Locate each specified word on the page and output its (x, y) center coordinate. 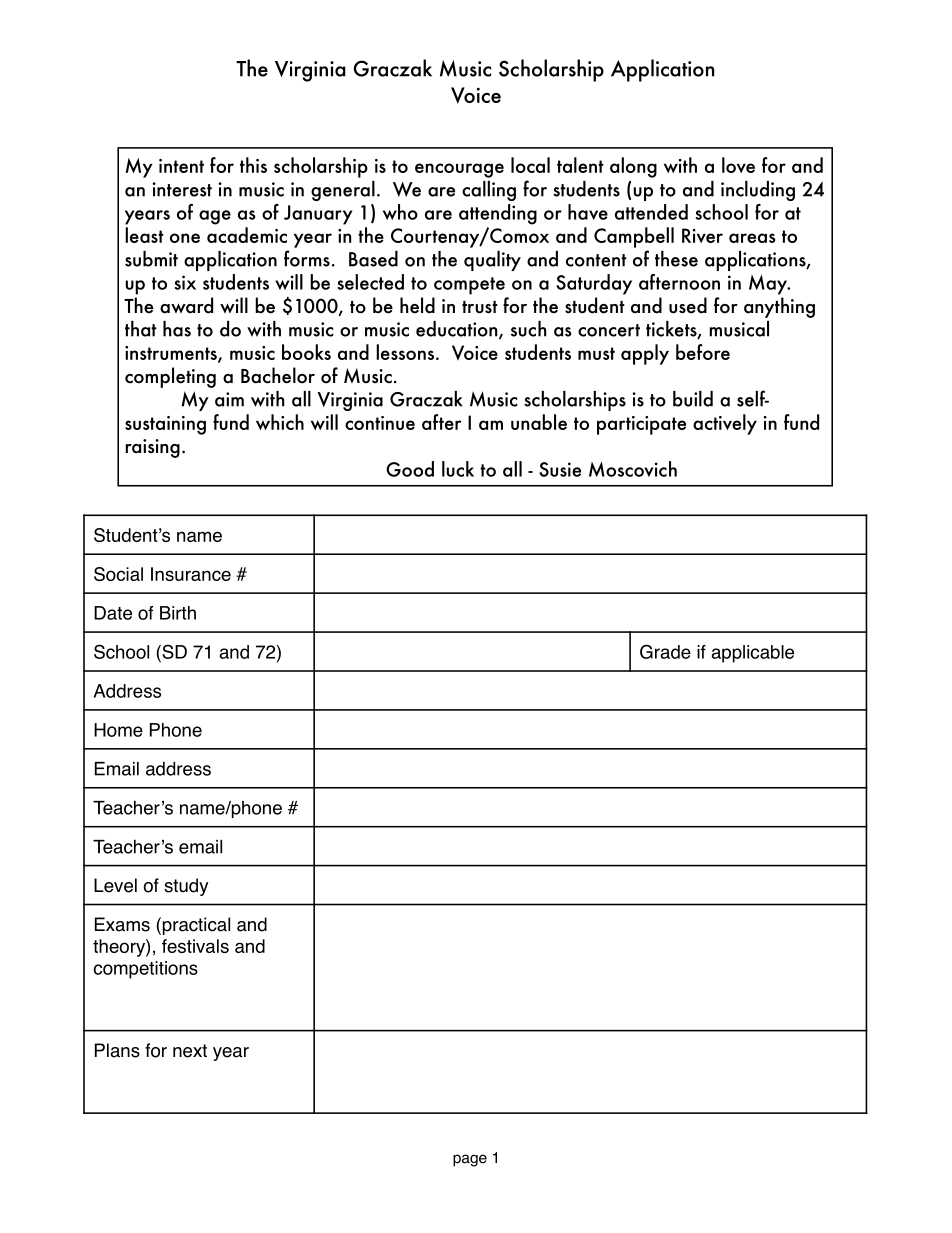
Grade (665, 651)
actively (725, 424)
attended (651, 212)
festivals (195, 946)
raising (152, 448)
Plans (117, 1050)
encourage (459, 170)
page (470, 1160)
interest (182, 189)
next (190, 1051)
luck (458, 469)
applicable (753, 654)
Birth (178, 613)
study (186, 887)
